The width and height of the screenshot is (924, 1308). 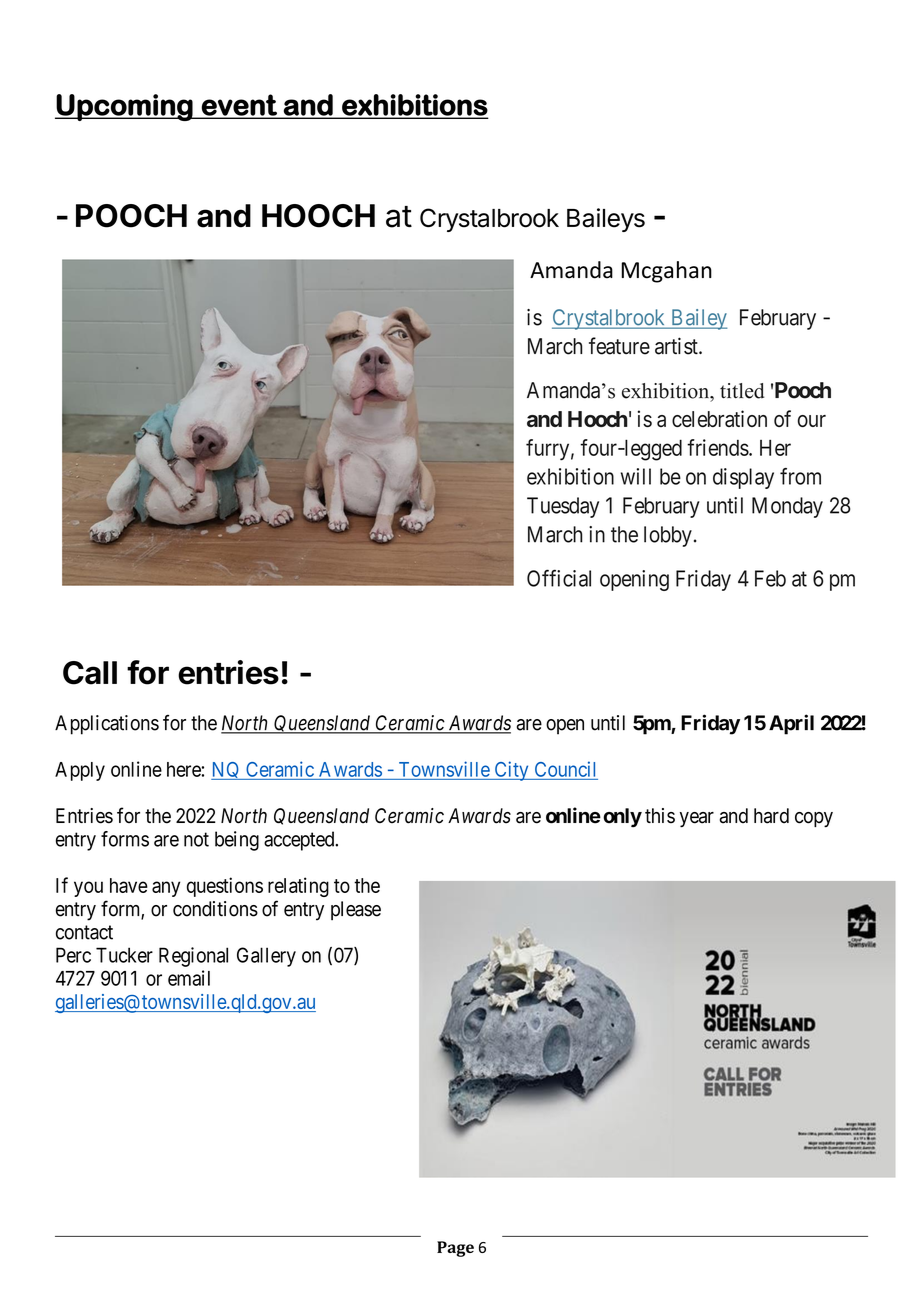 What do you see at coordinates (125, 107) in the screenshot?
I see `Upcoming` at bounding box center [125, 107].
